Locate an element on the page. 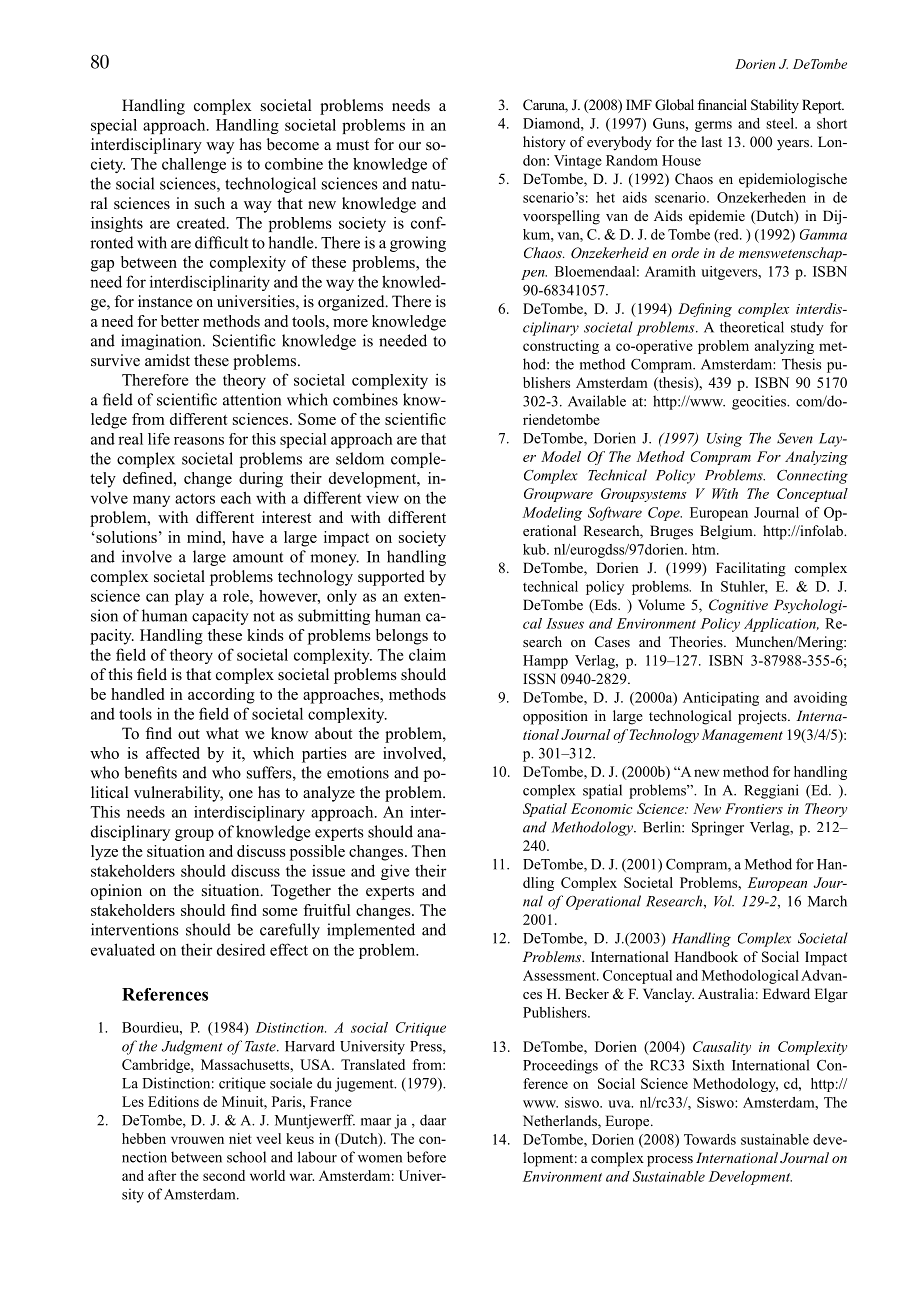 The width and height of the image is (924, 1308). claim is located at coordinates (427, 654).
